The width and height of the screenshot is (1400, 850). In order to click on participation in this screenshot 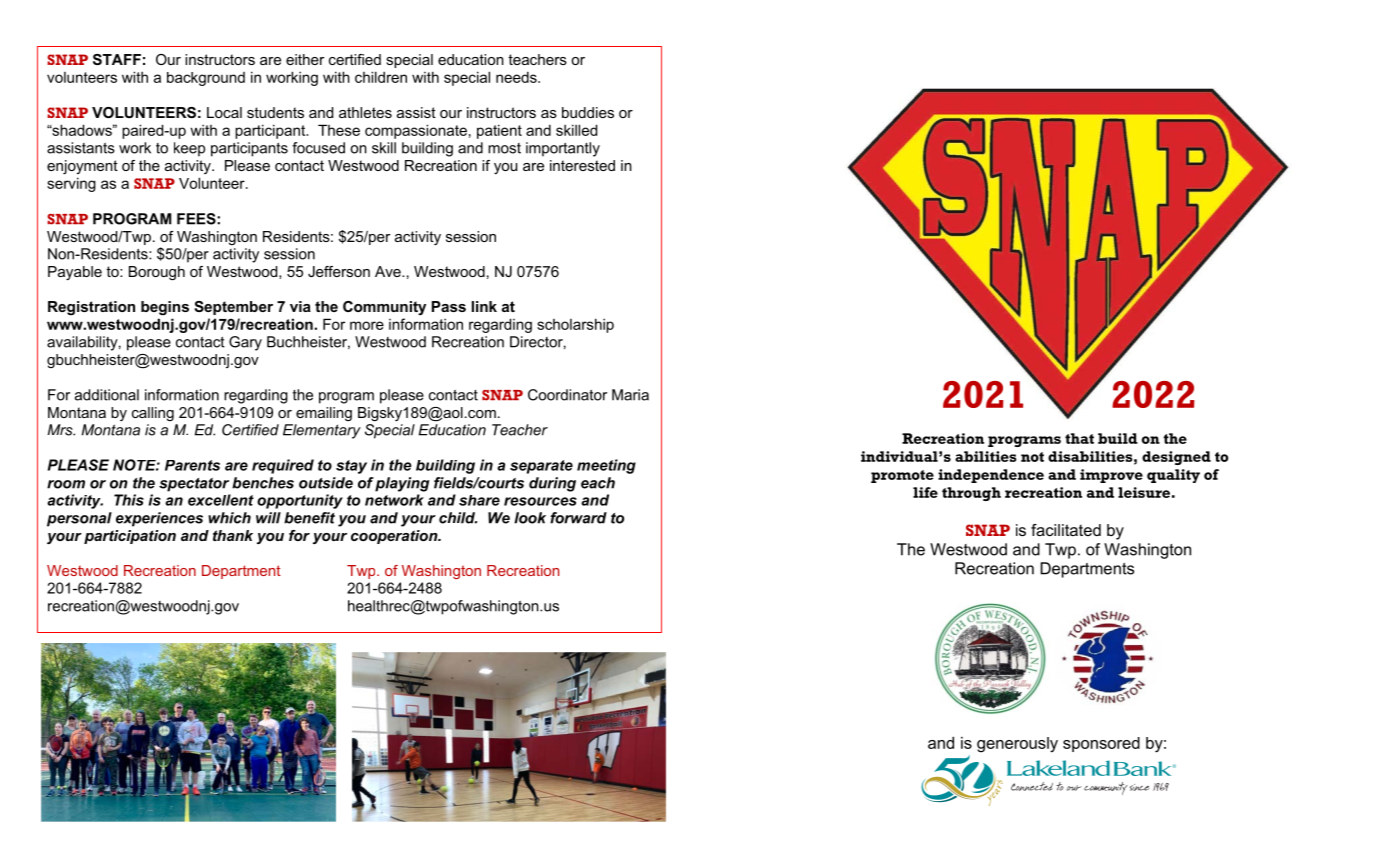, I will do `click(130, 537)`.
